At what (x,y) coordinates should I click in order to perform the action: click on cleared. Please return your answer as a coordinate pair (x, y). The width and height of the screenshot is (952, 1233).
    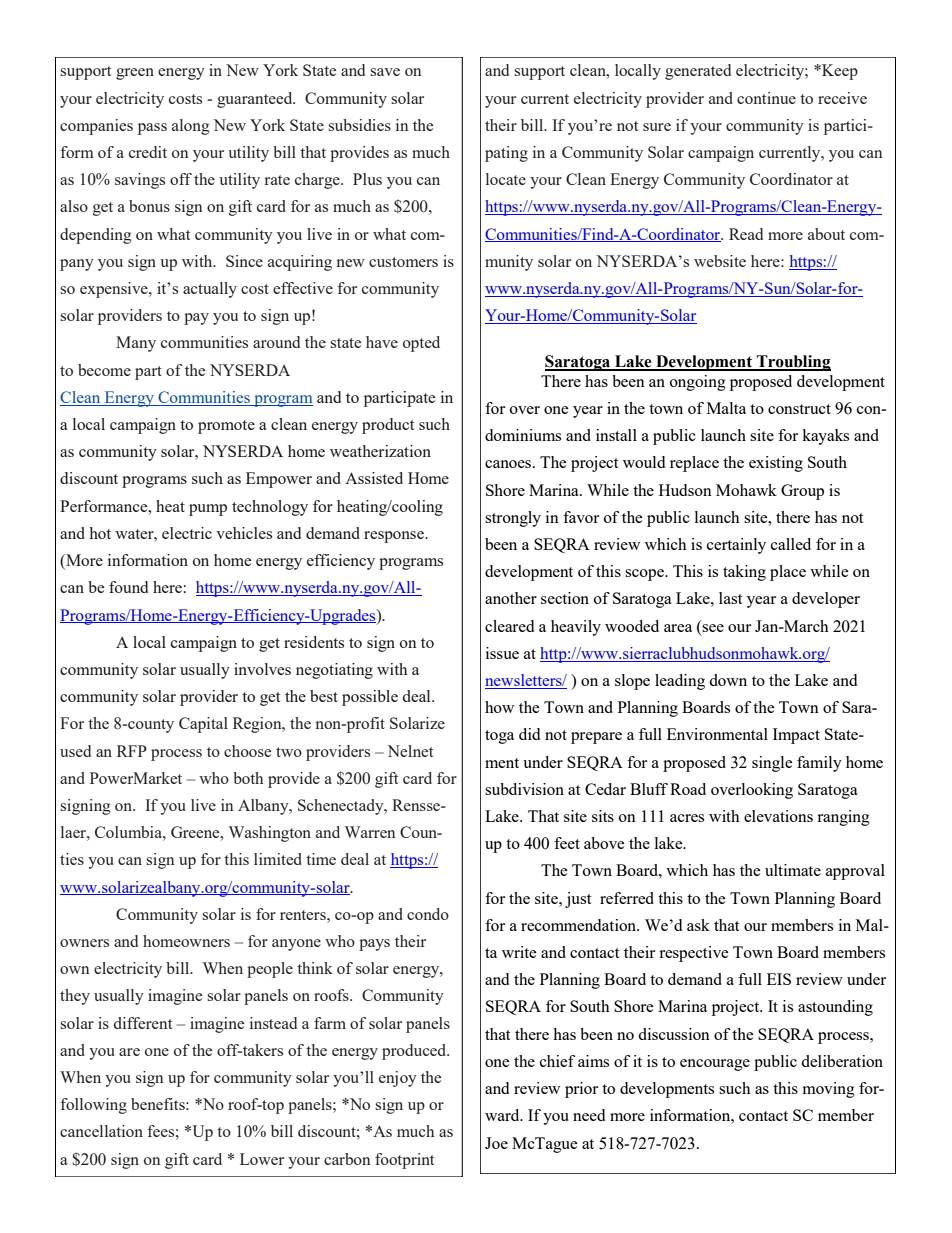
    Looking at the image, I should click on (509, 626).
